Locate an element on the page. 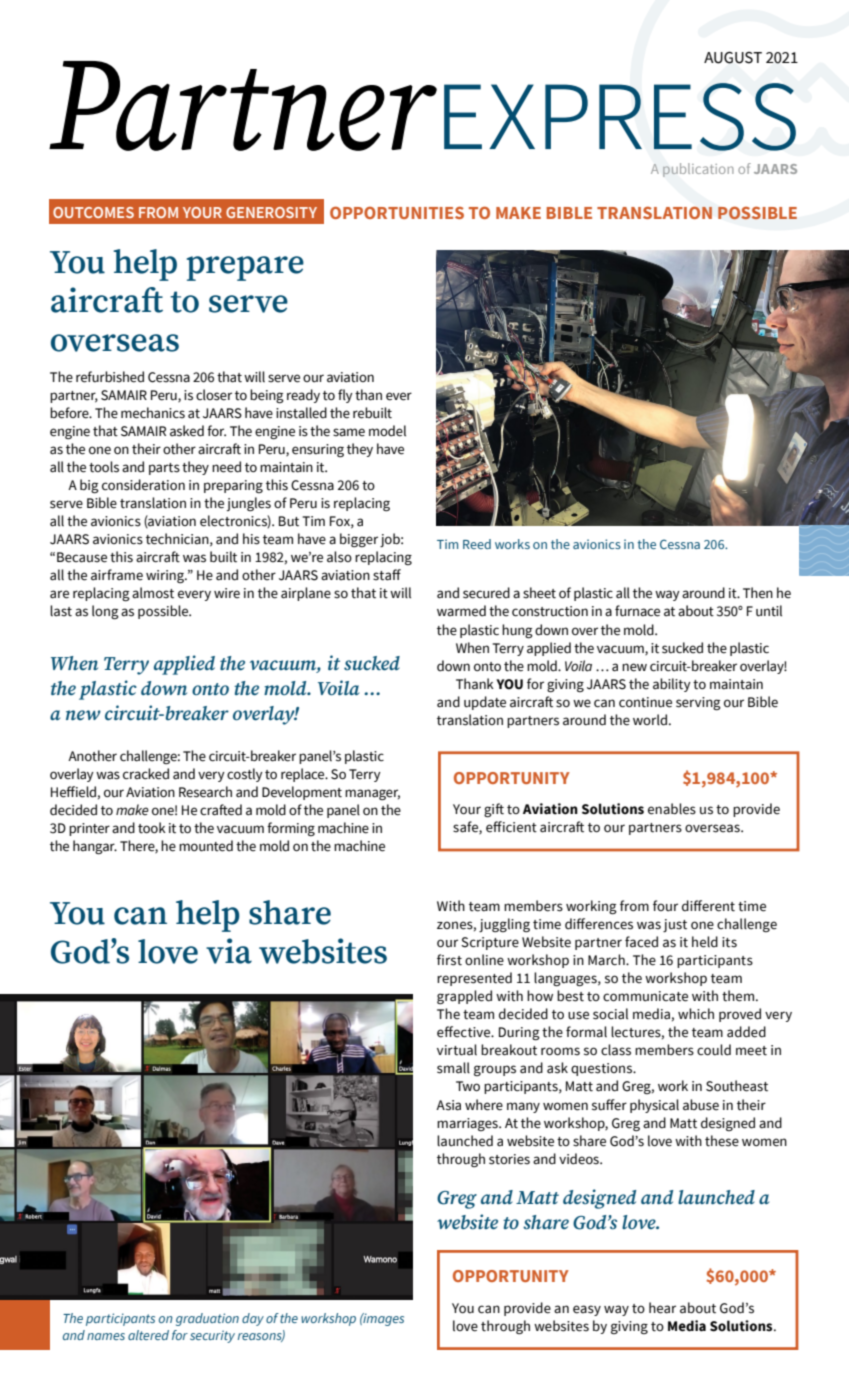 This page has height=1400, width=849. OPPORTUNITIES is located at coordinates (397, 212).
